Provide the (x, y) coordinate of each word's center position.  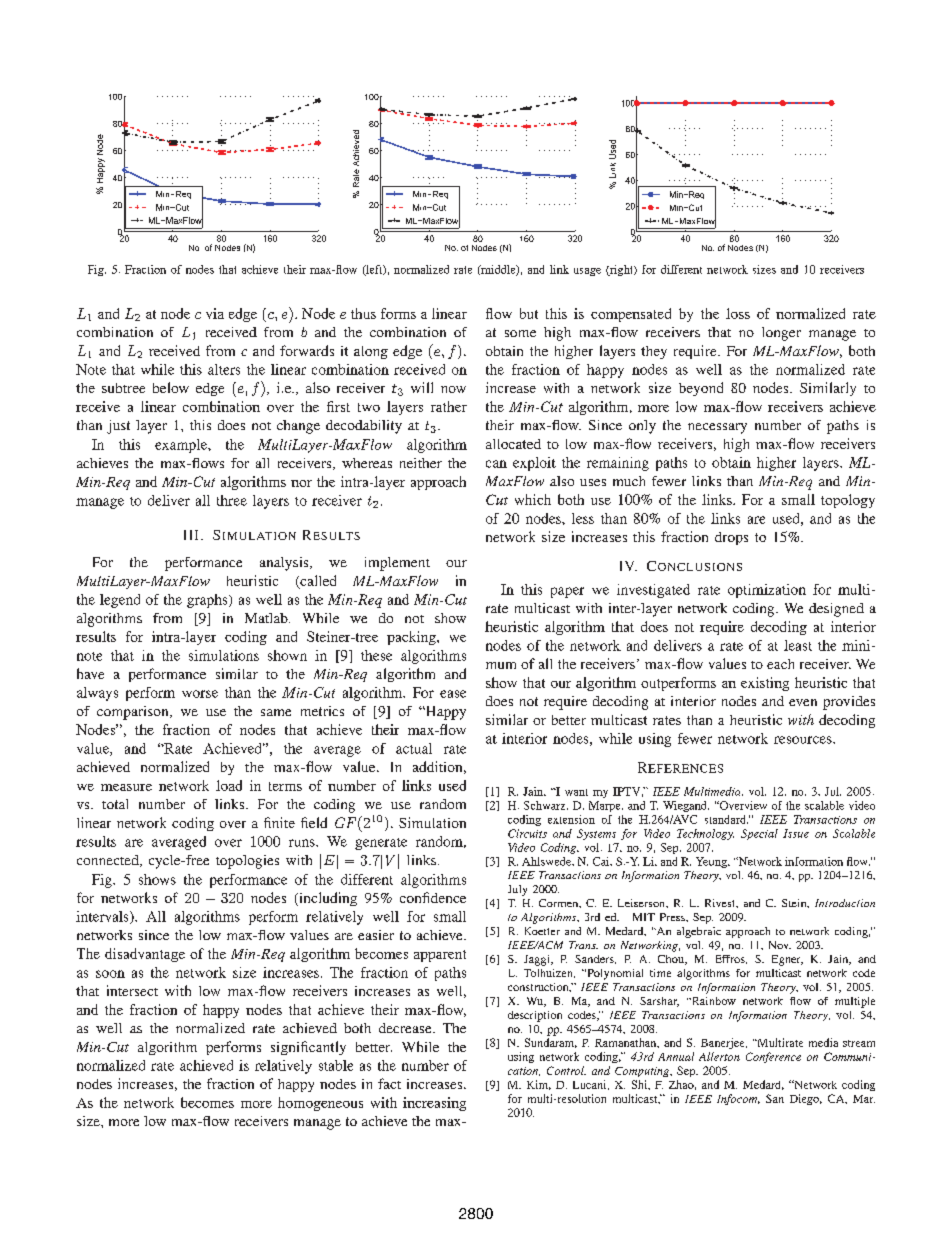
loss (738, 313)
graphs (208, 601)
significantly (308, 1048)
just (118, 427)
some (520, 333)
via (215, 313)
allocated (513, 444)
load (229, 785)
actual (414, 748)
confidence (433, 897)
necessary (717, 428)
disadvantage (145, 955)
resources (804, 740)
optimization (767, 591)
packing (412, 638)
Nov (780, 945)
